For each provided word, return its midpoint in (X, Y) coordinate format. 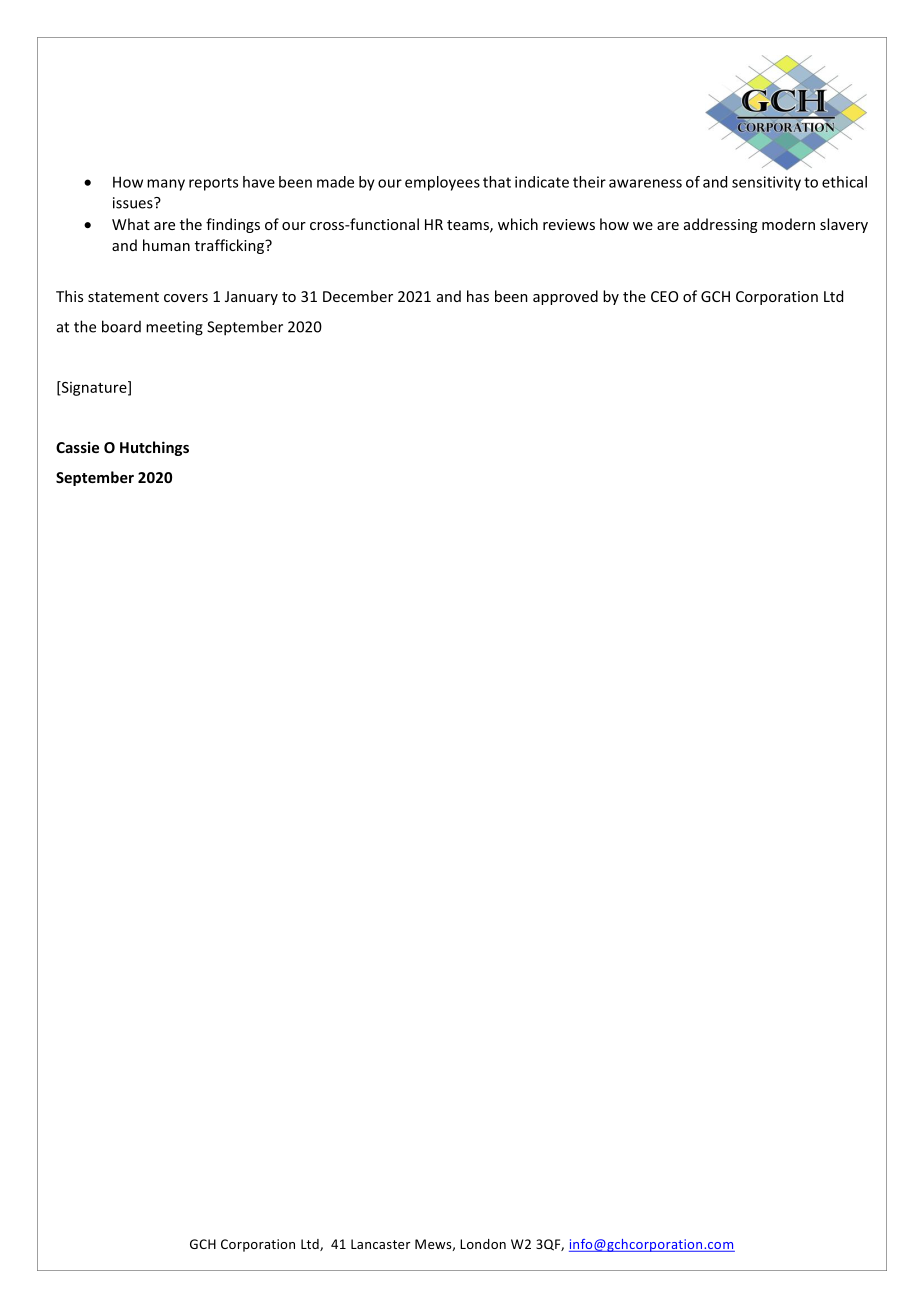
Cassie (77, 447)
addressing (720, 225)
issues (134, 203)
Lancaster (380, 1244)
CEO (664, 296)
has (478, 296)
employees (442, 183)
